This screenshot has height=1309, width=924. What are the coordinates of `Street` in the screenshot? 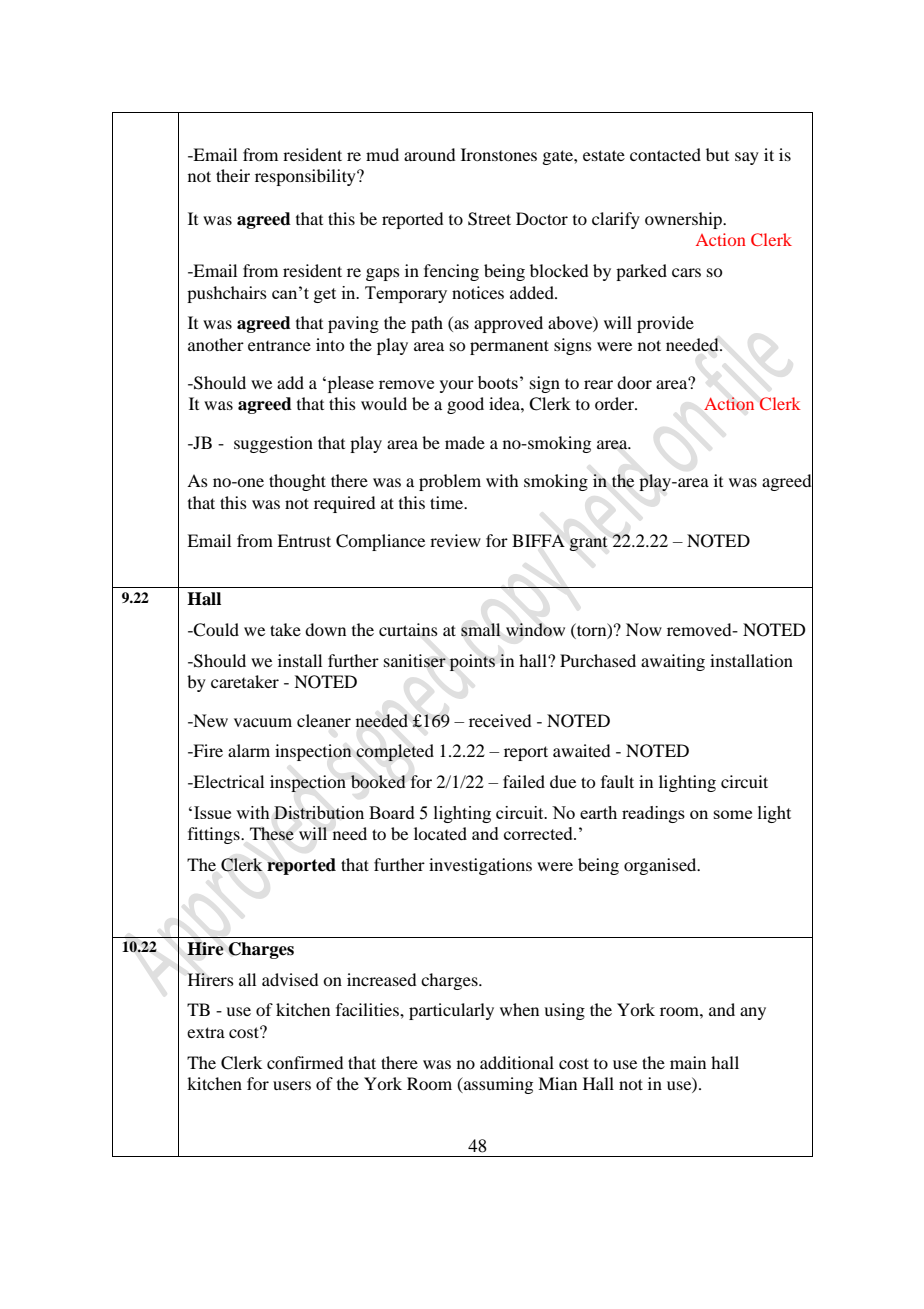 It's located at (489, 219).
